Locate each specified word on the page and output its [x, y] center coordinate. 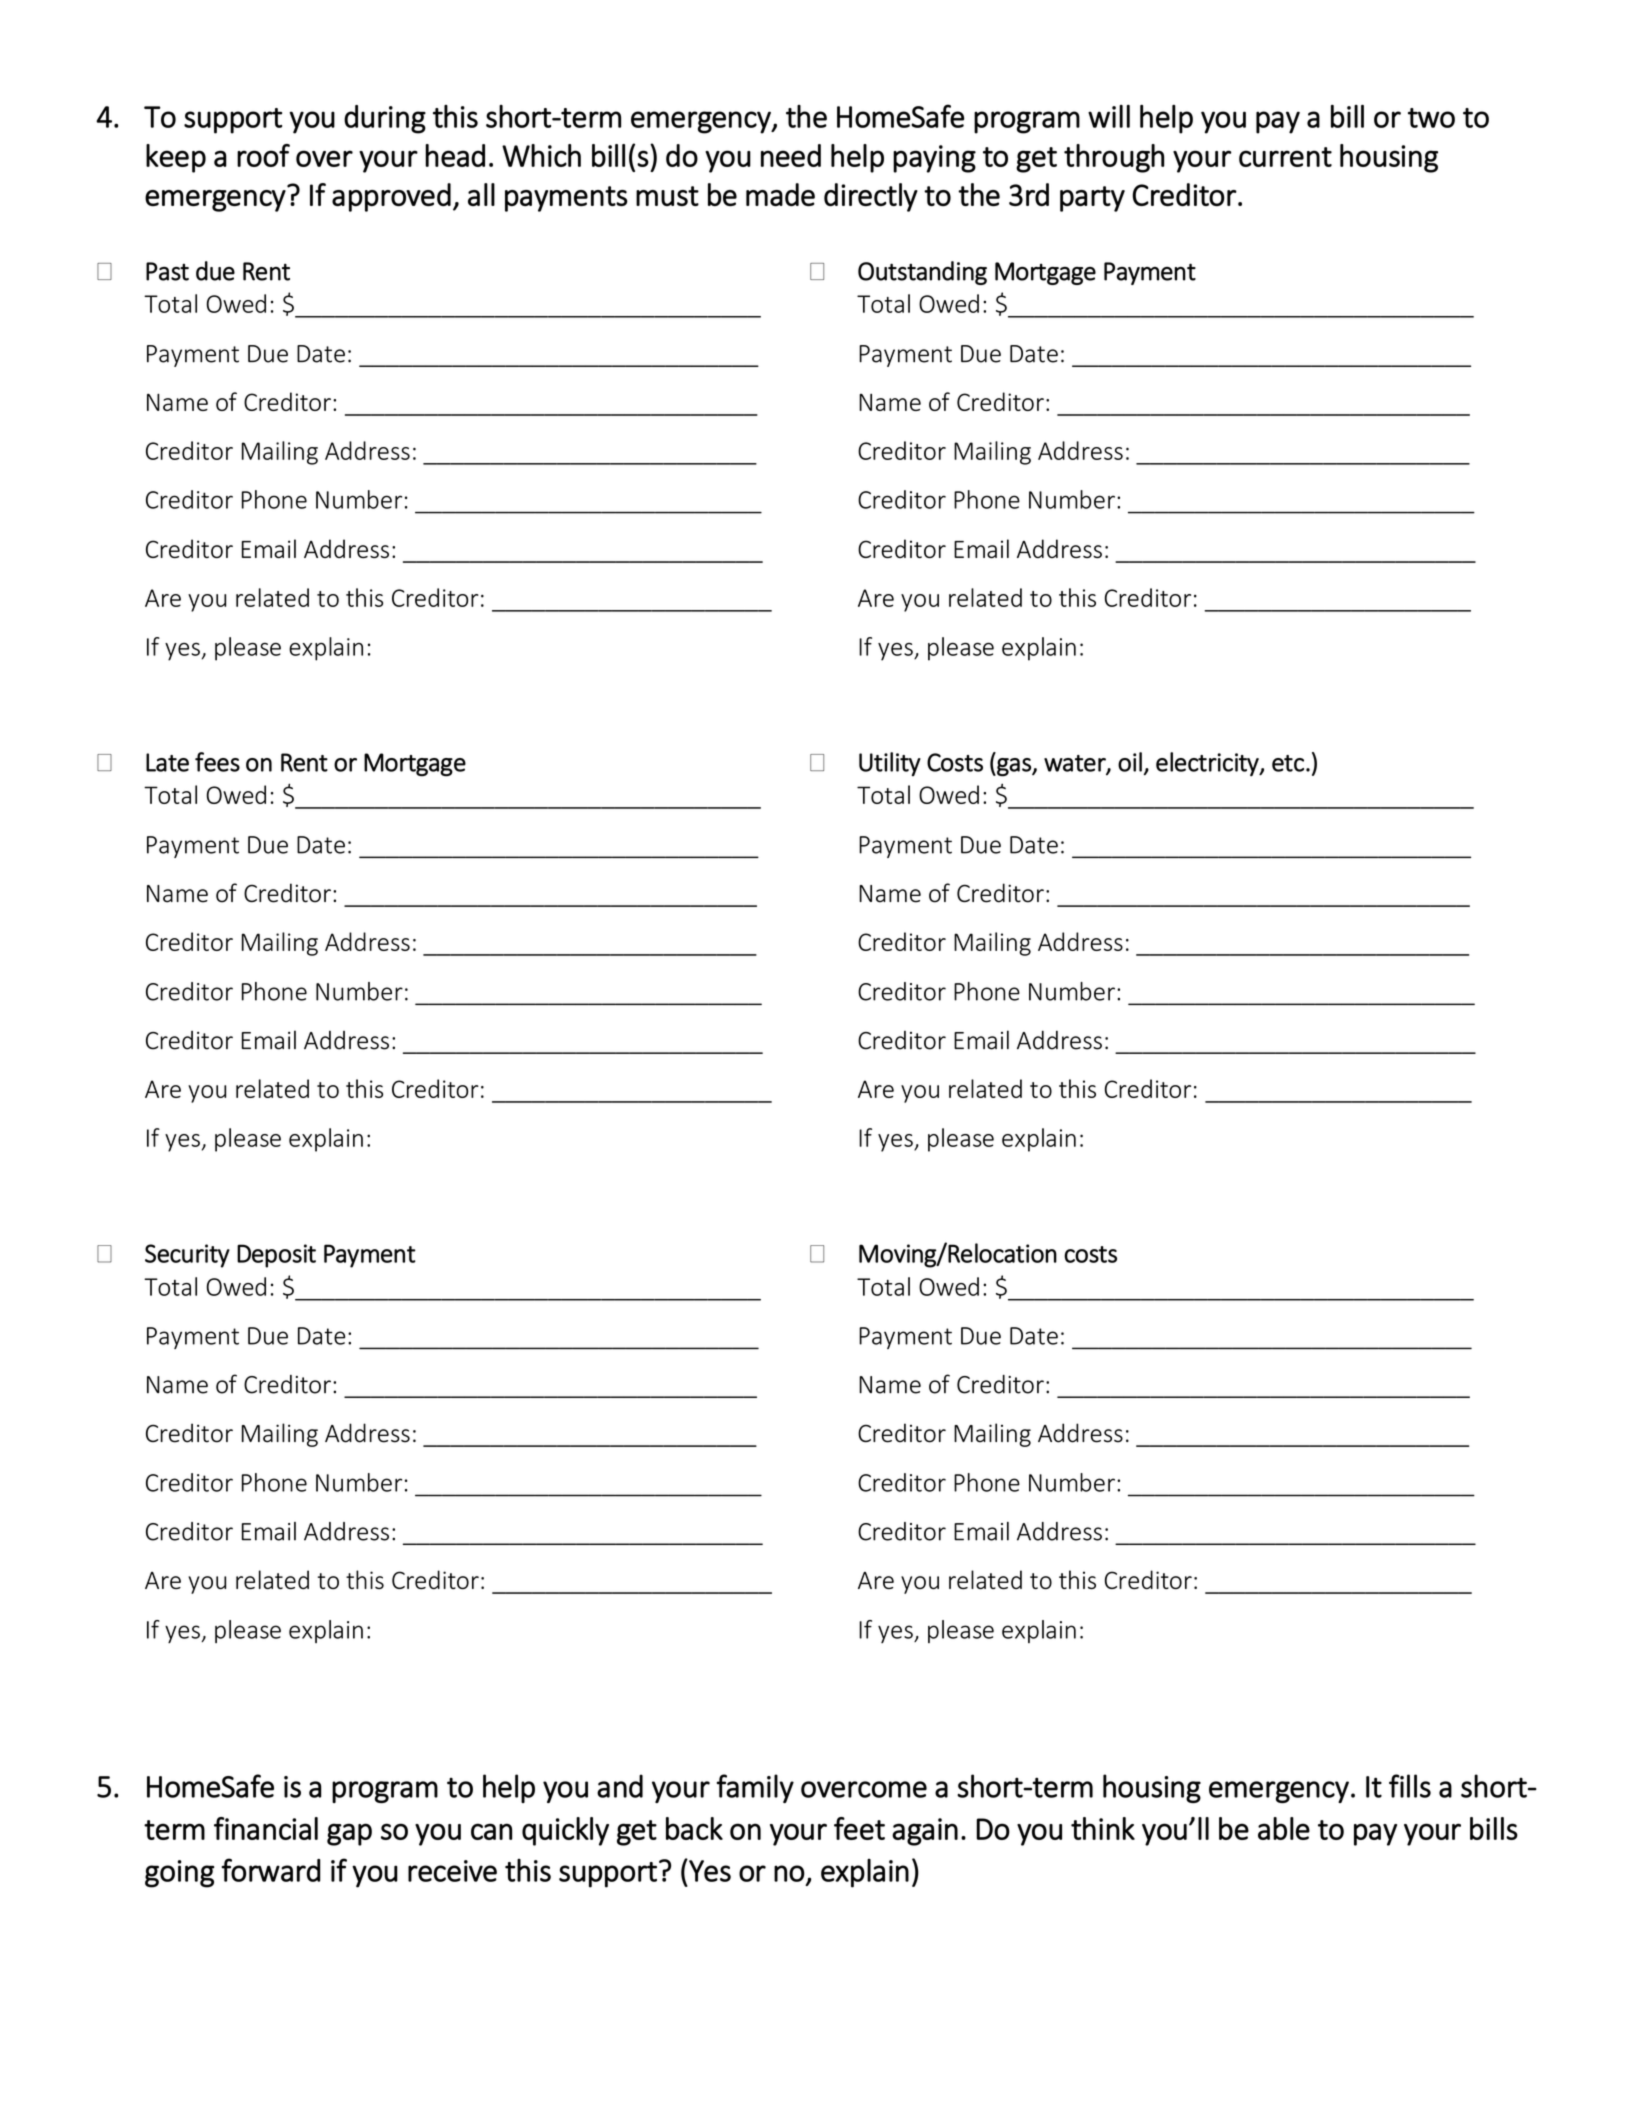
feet [859, 1828]
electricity [1208, 764]
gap [349, 1834]
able [1284, 1828]
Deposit [276, 1256]
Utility [890, 764]
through [1114, 158]
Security [187, 1256]
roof [263, 155]
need [791, 155]
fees [217, 762]
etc [1288, 763]
